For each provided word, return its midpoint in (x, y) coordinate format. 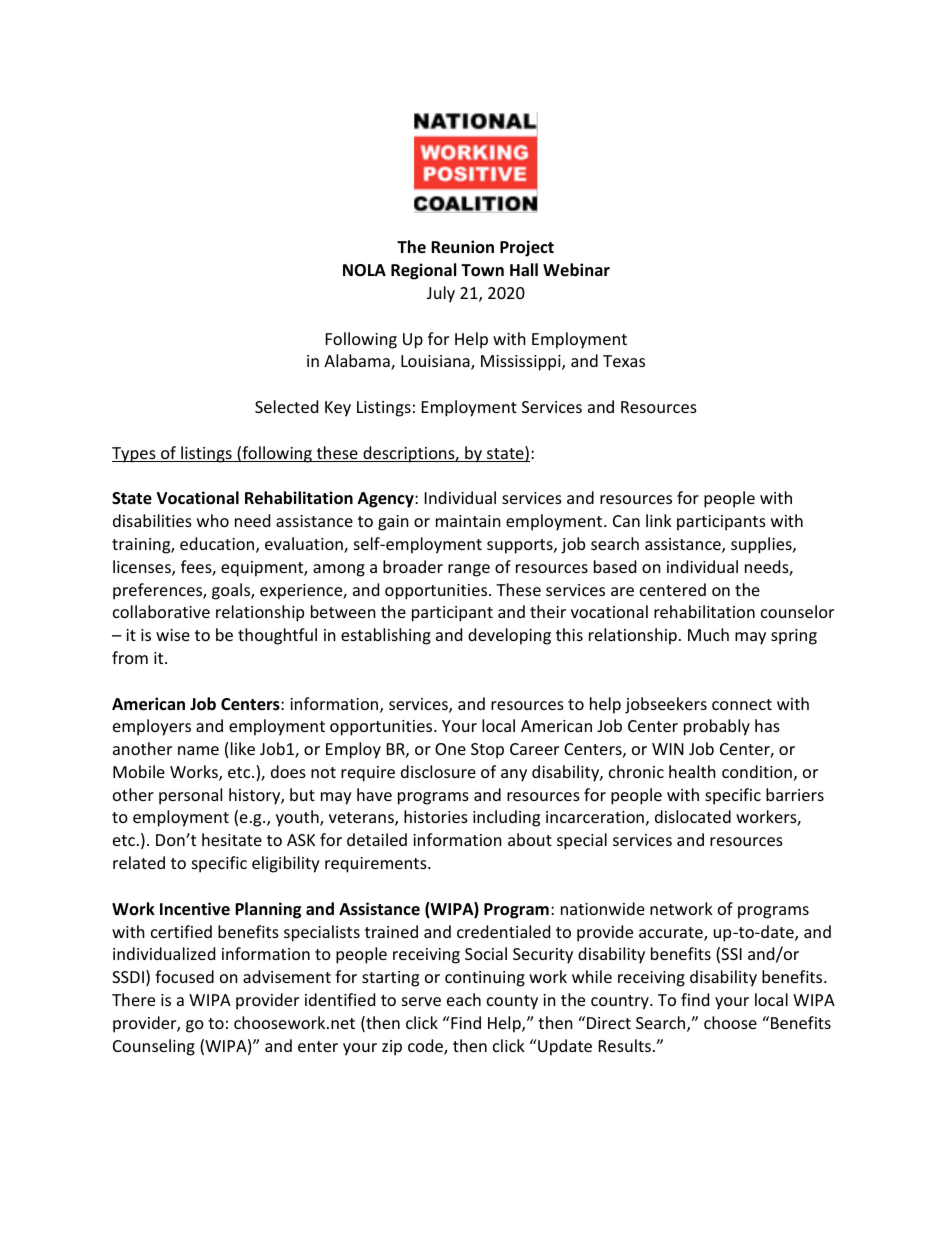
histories (436, 816)
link (659, 520)
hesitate (232, 839)
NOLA (364, 270)
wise (173, 635)
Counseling (154, 1047)
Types (135, 455)
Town (482, 270)
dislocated (693, 816)
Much (708, 634)
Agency (387, 500)
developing (509, 636)
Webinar (576, 269)
